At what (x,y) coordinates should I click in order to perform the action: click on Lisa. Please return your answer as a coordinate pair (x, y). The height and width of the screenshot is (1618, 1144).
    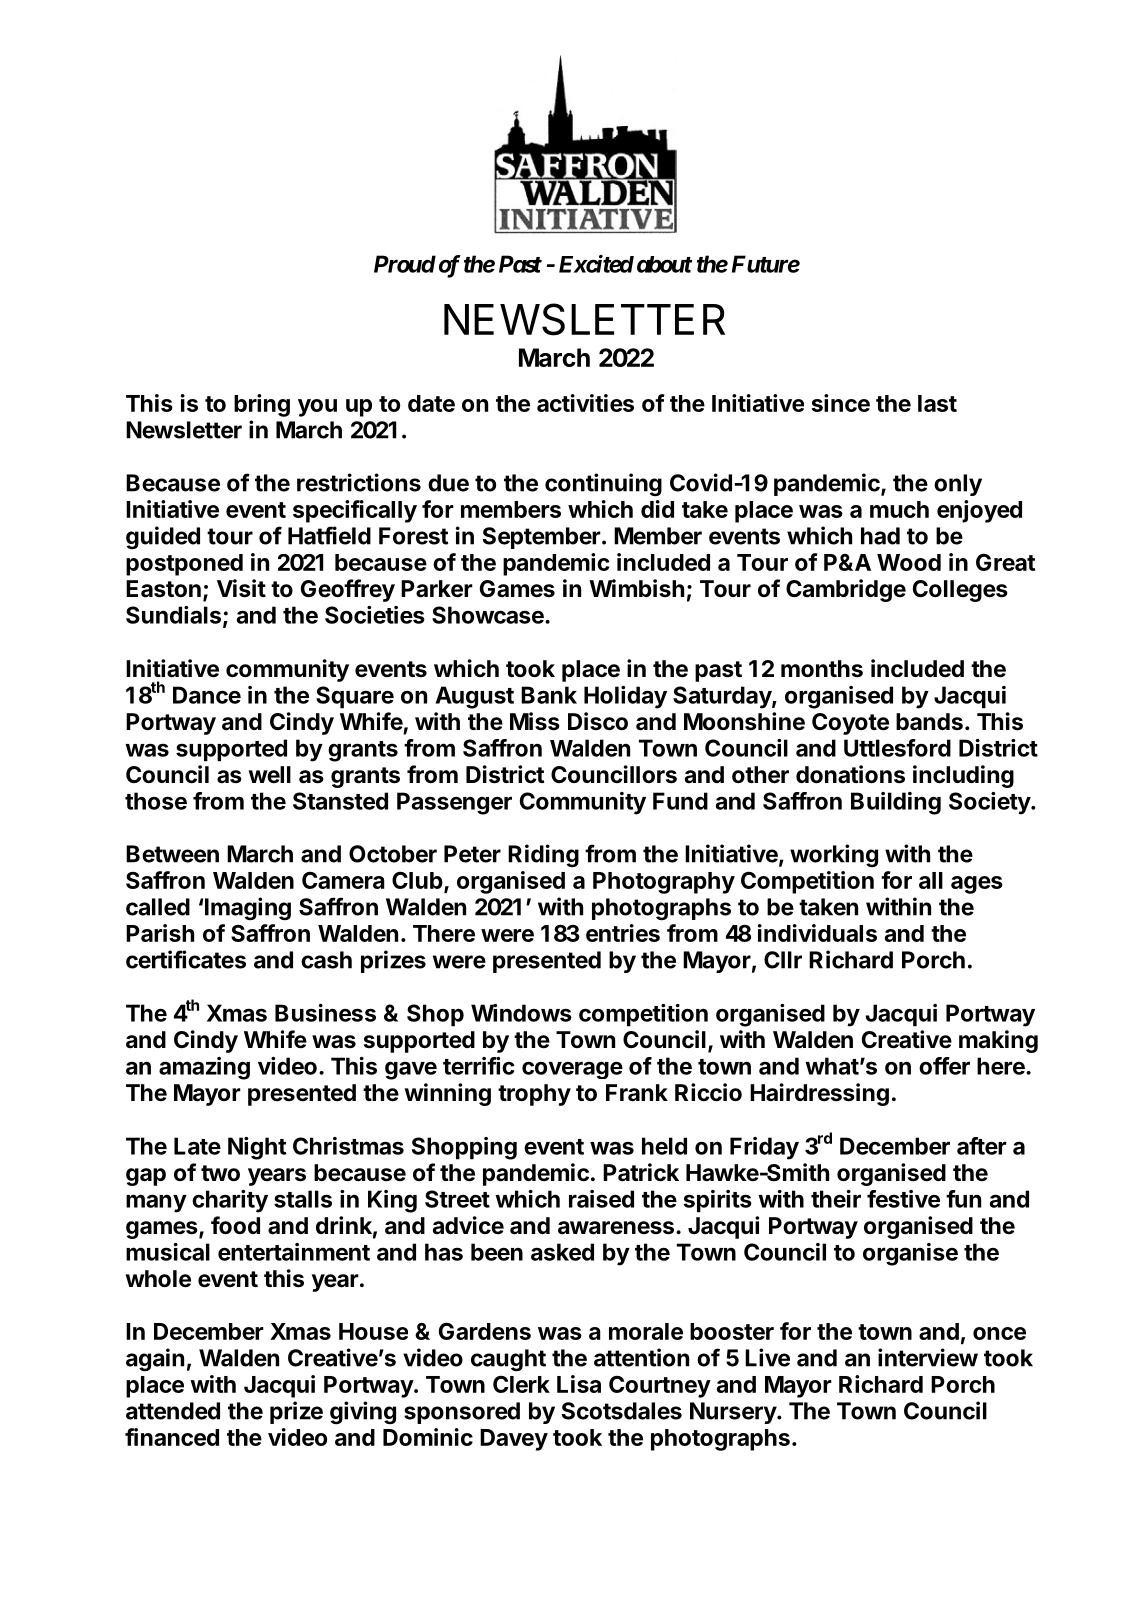
    Looking at the image, I should click on (579, 1384).
